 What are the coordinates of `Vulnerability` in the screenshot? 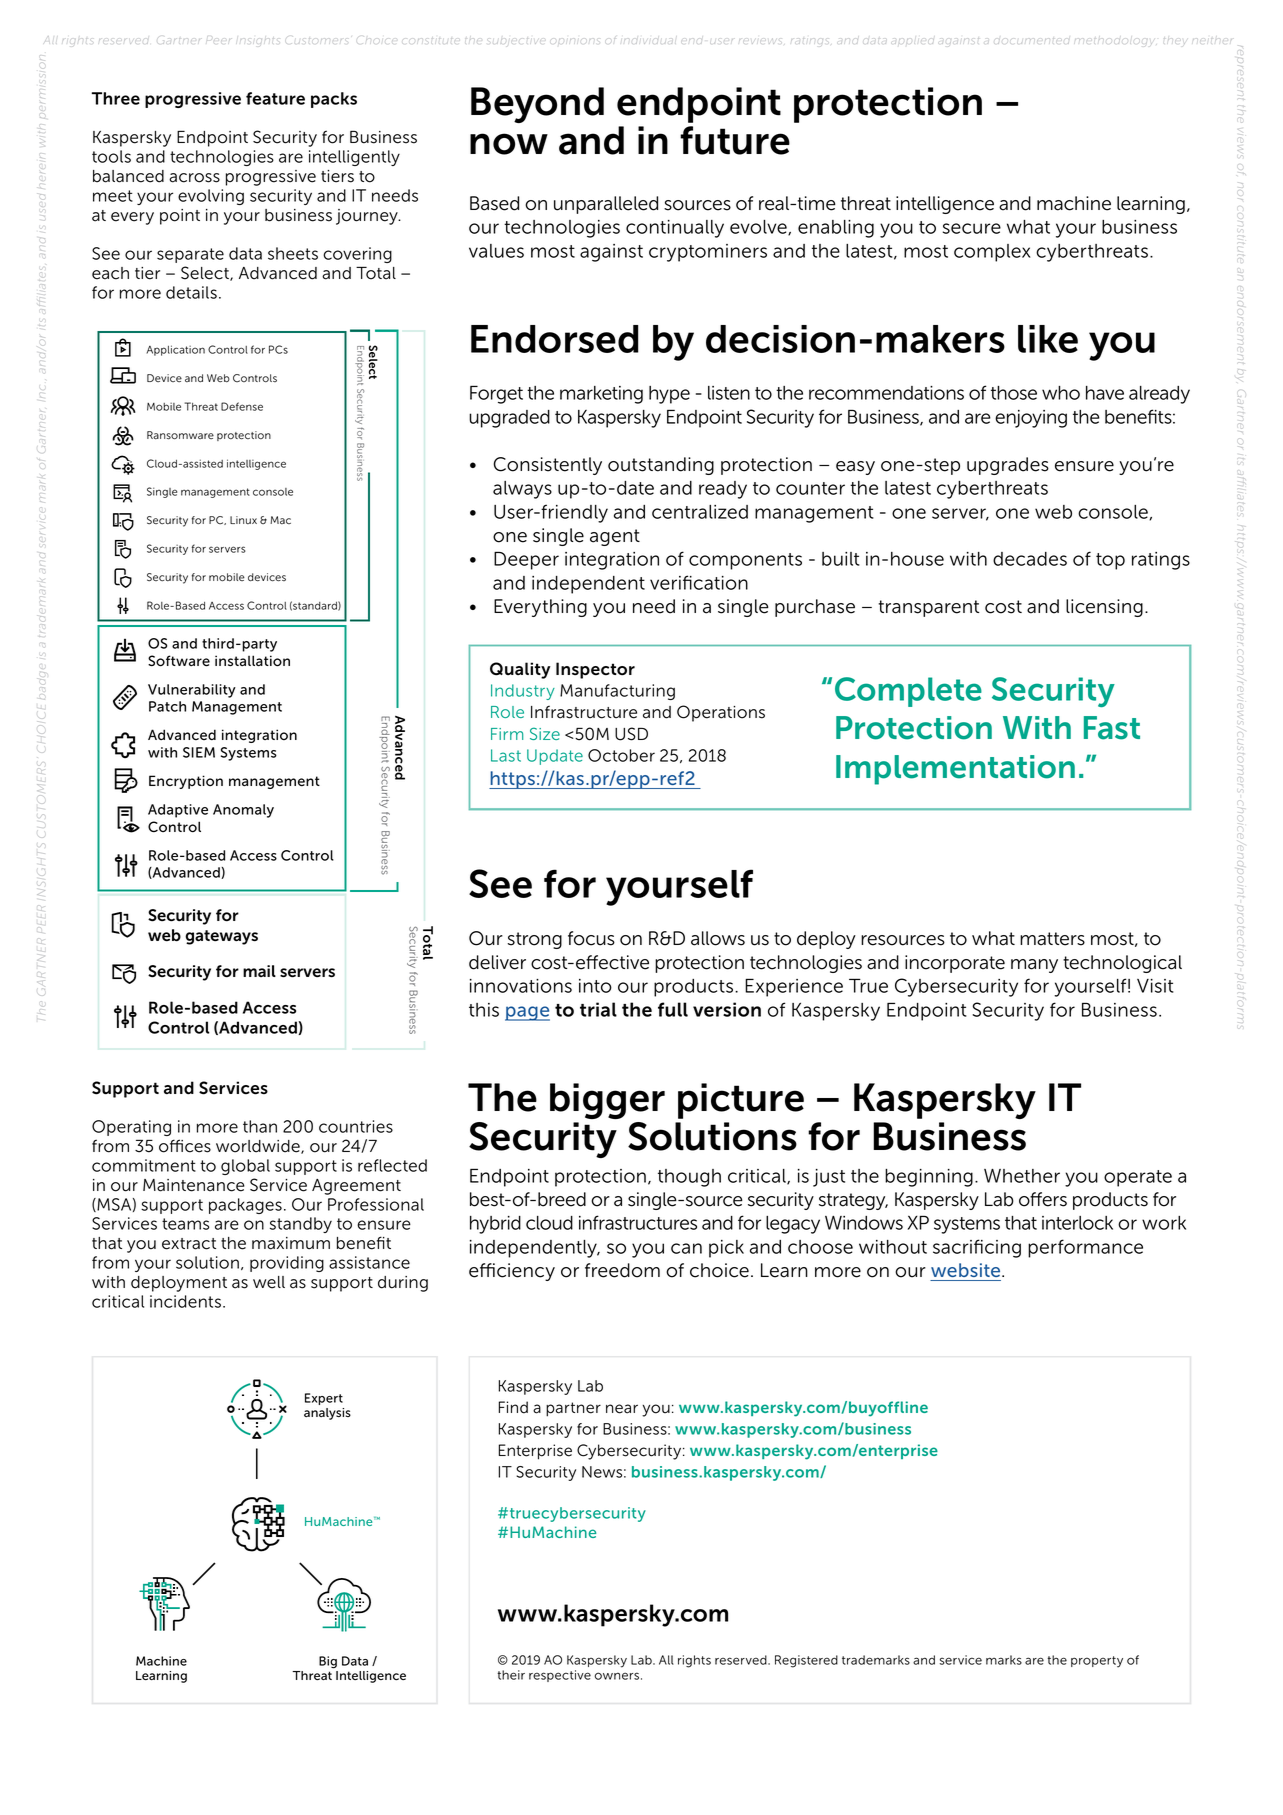 It's located at (192, 691).
